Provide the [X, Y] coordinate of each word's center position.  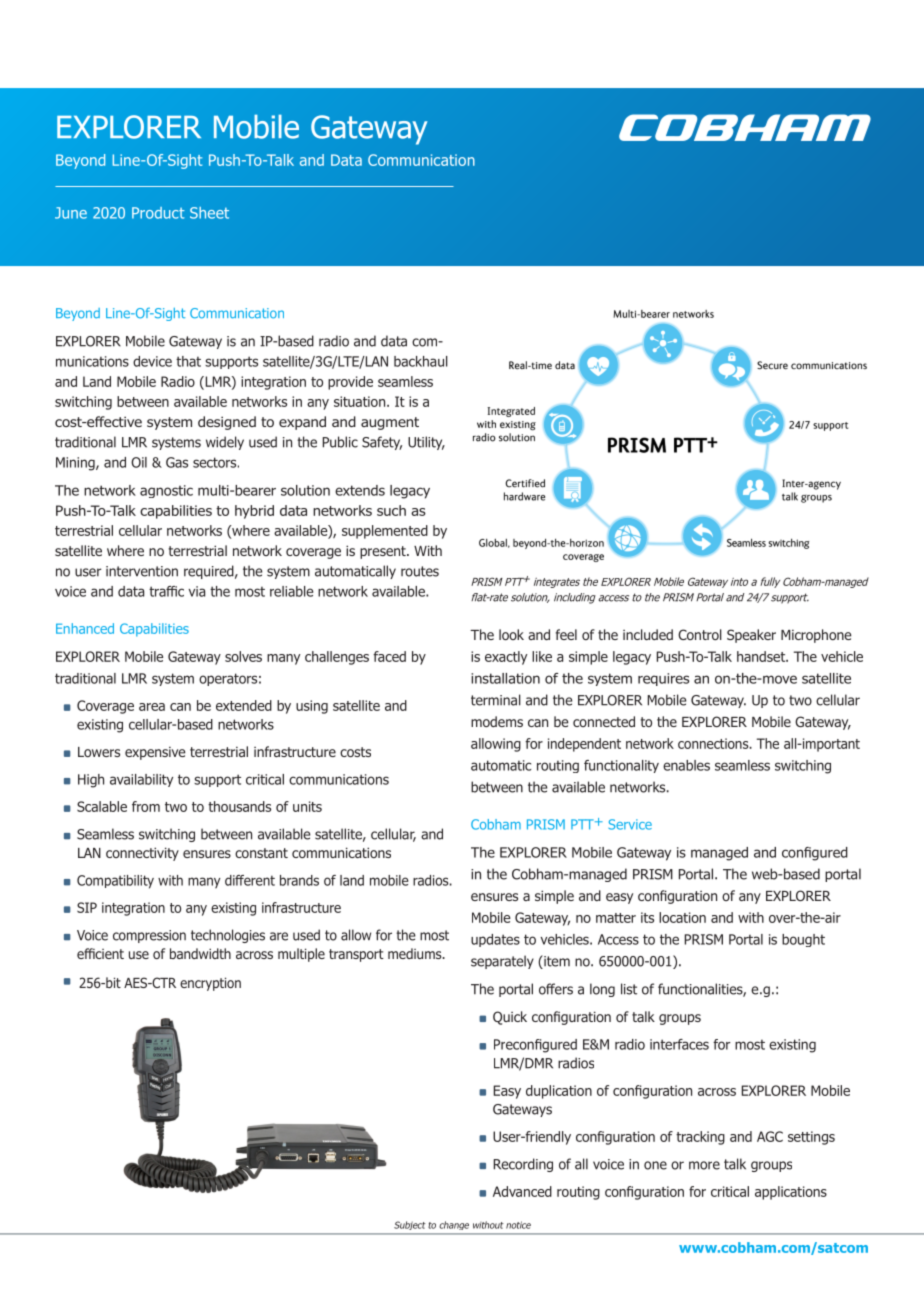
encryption [210, 984]
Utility [426, 443]
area [152, 707]
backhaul [421, 361]
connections [714, 743]
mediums [416, 953]
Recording [523, 1165]
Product [158, 213]
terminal [496, 700]
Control [700, 634]
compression [149, 936]
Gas [177, 462]
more [704, 1165]
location [682, 917]
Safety [382, 443]
